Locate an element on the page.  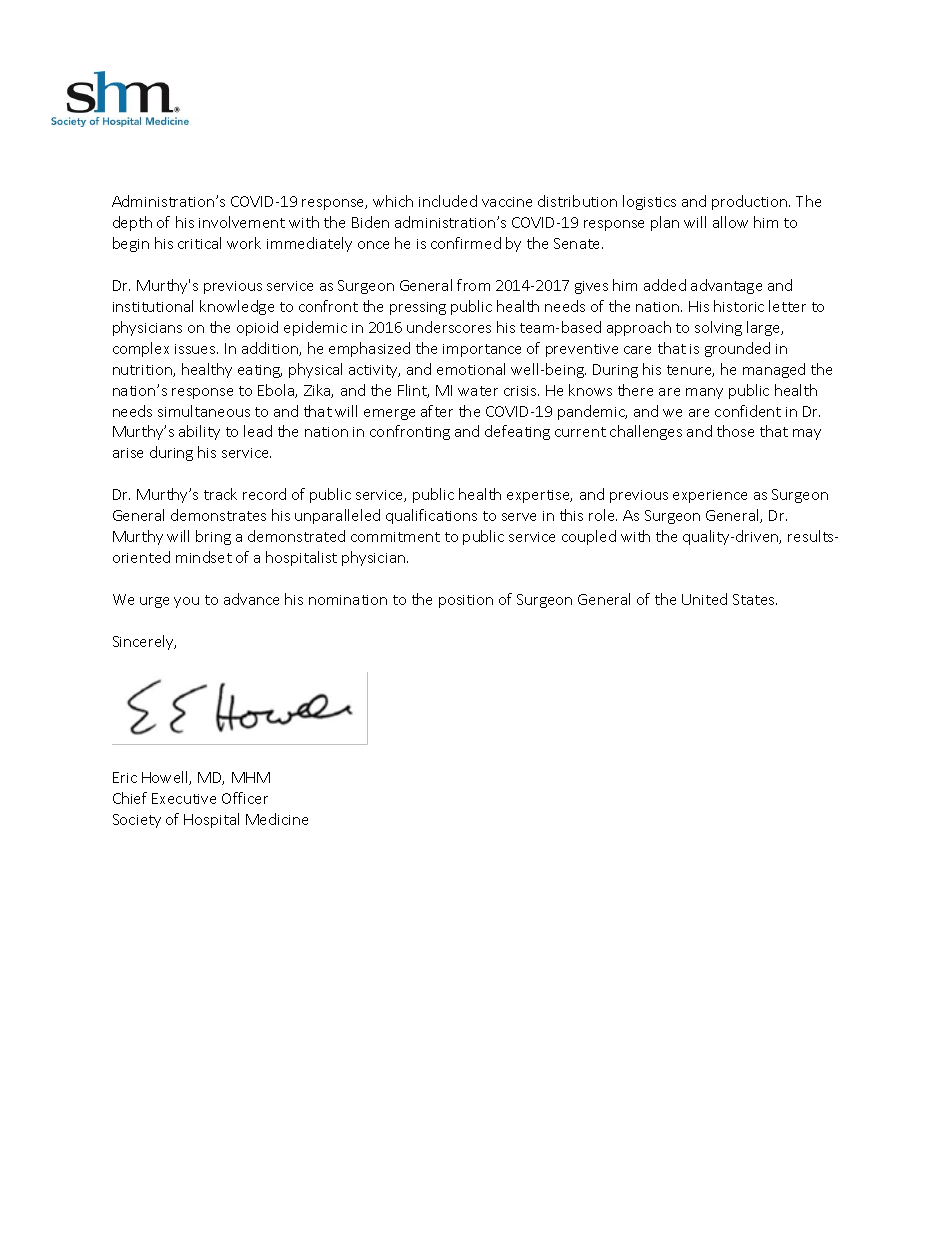
Medicine is located at coordinates (277, 819).
